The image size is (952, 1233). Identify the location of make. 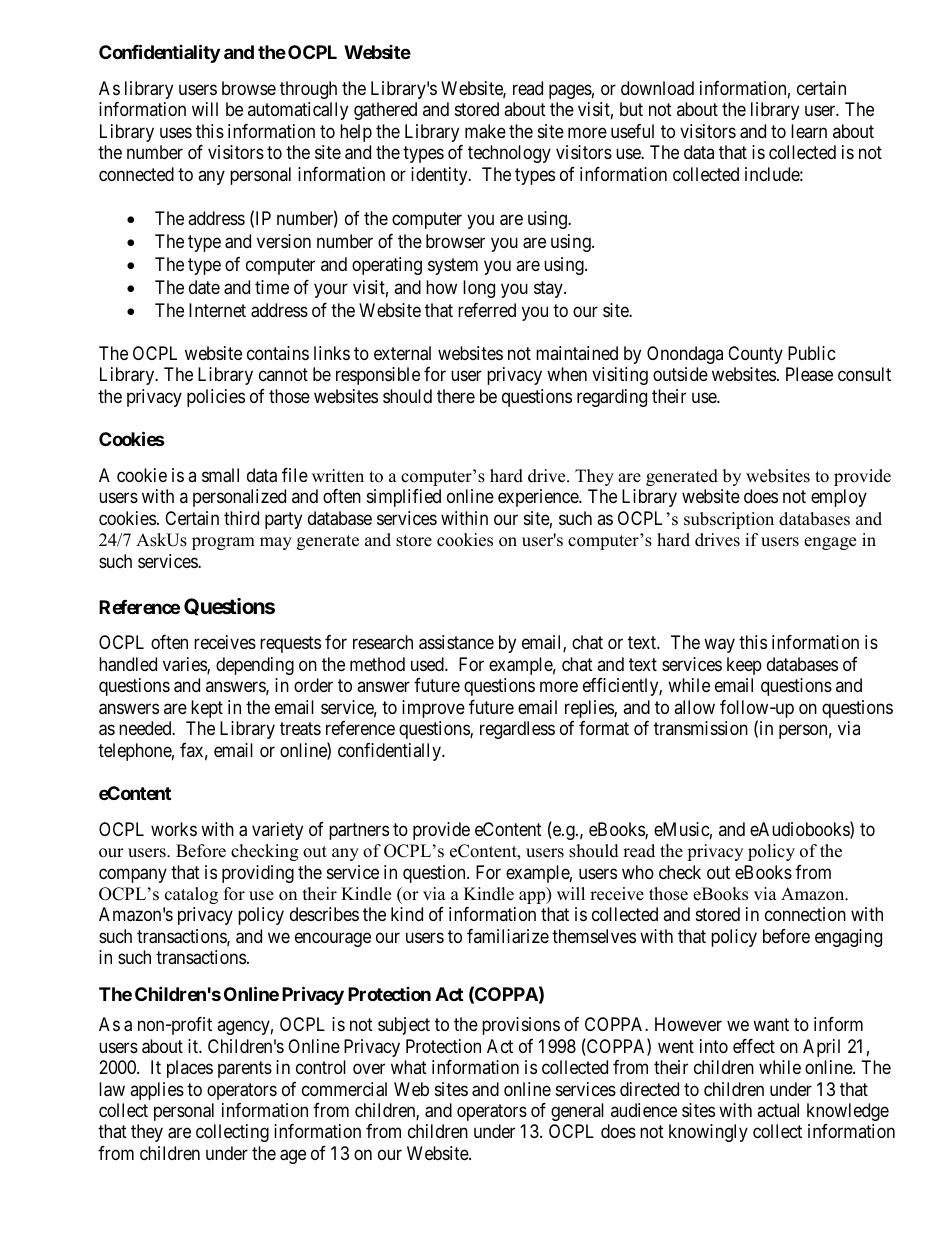
(485, 131).
